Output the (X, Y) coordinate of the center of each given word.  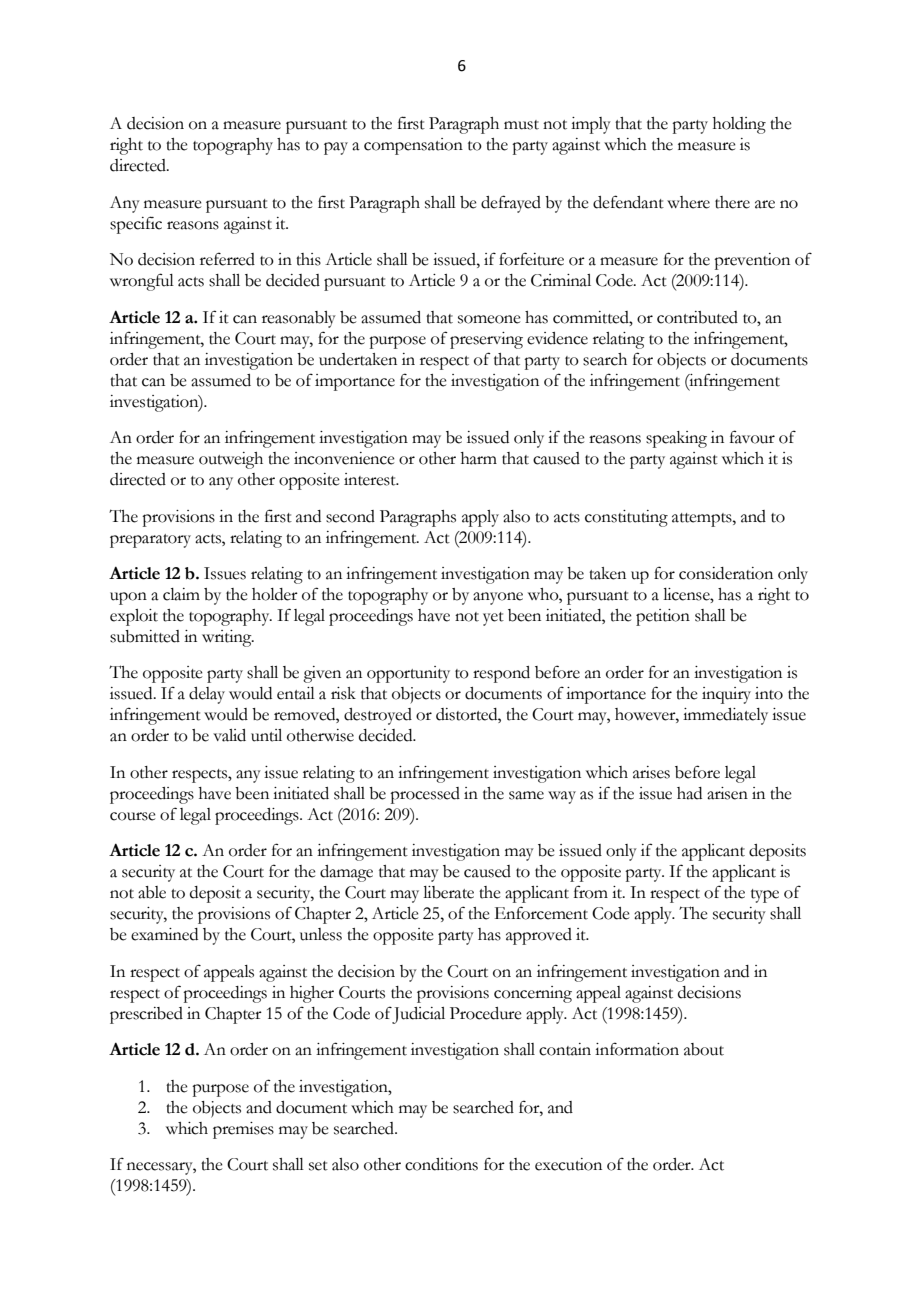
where (688, 202)
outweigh (231, 460)
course (133, 816)
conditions (441, 1164)
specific (136, 225)
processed (425, 795)
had (689, 793)
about (704, 1049)
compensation (413, 146)
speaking (676, 439)
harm (479, 458)
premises (243, 1130)
